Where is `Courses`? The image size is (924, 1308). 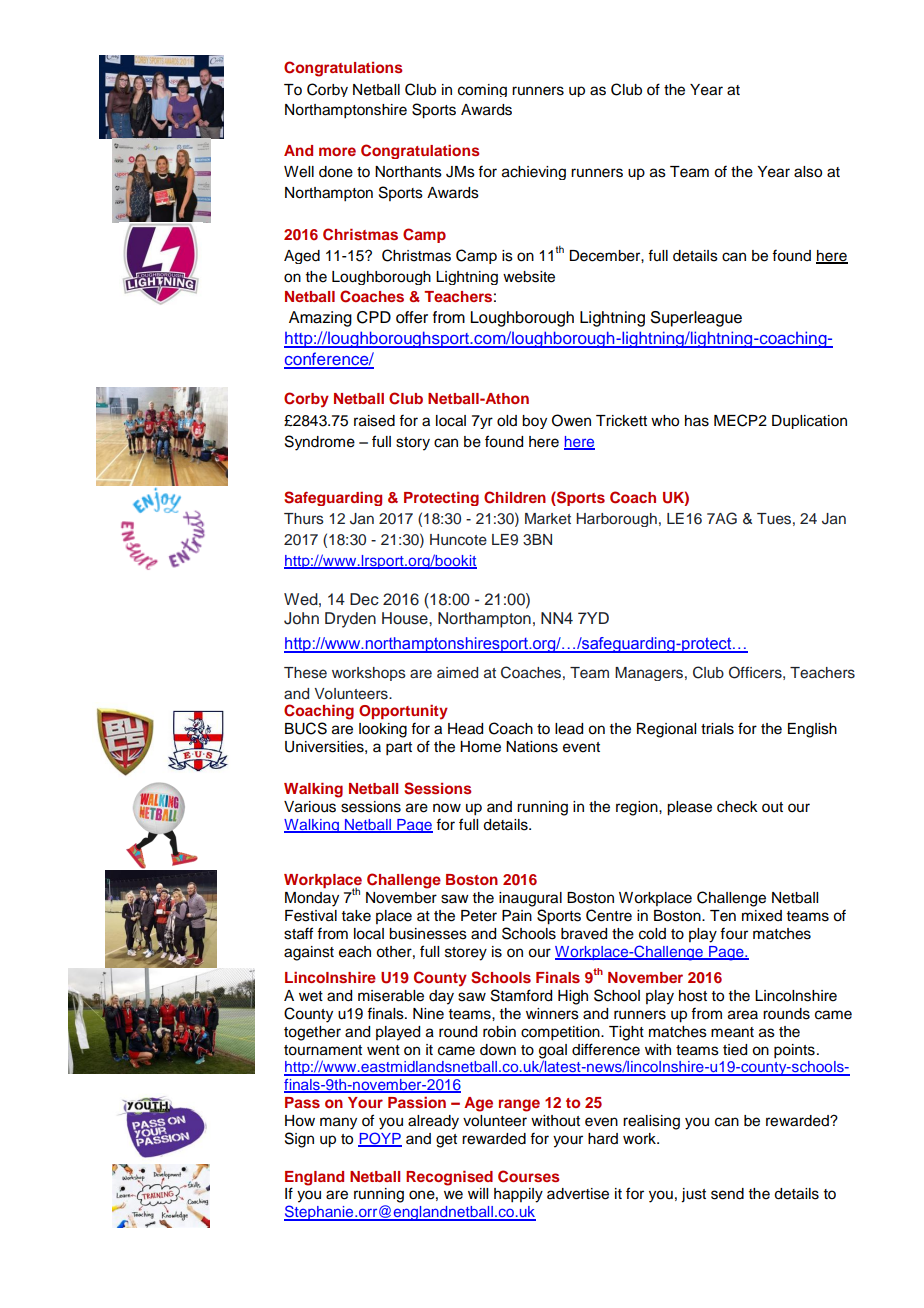 Courses is located at coordinates (528, 1176).
